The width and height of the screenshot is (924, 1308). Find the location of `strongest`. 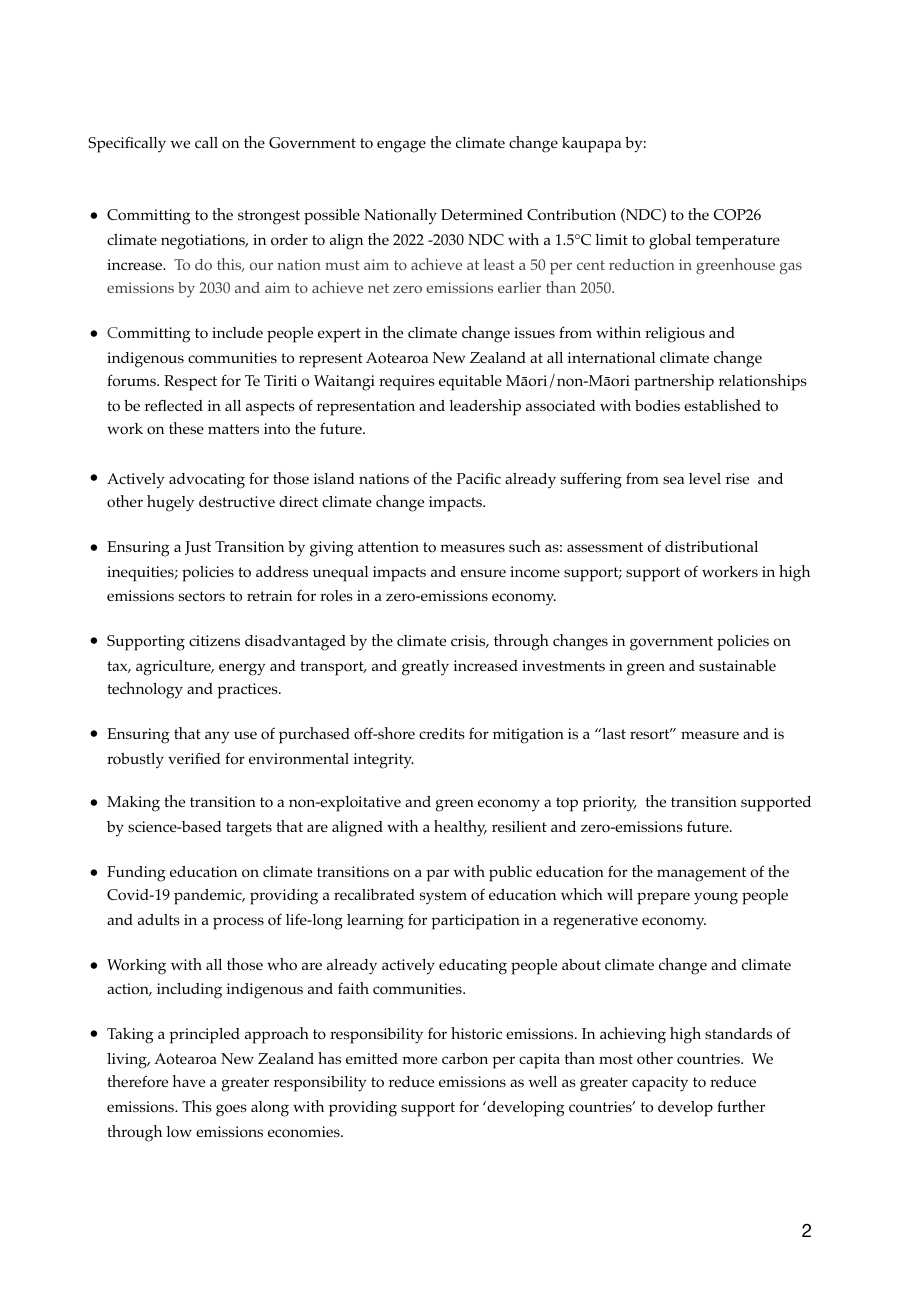

strongest is located at coordinates (269, 217).
